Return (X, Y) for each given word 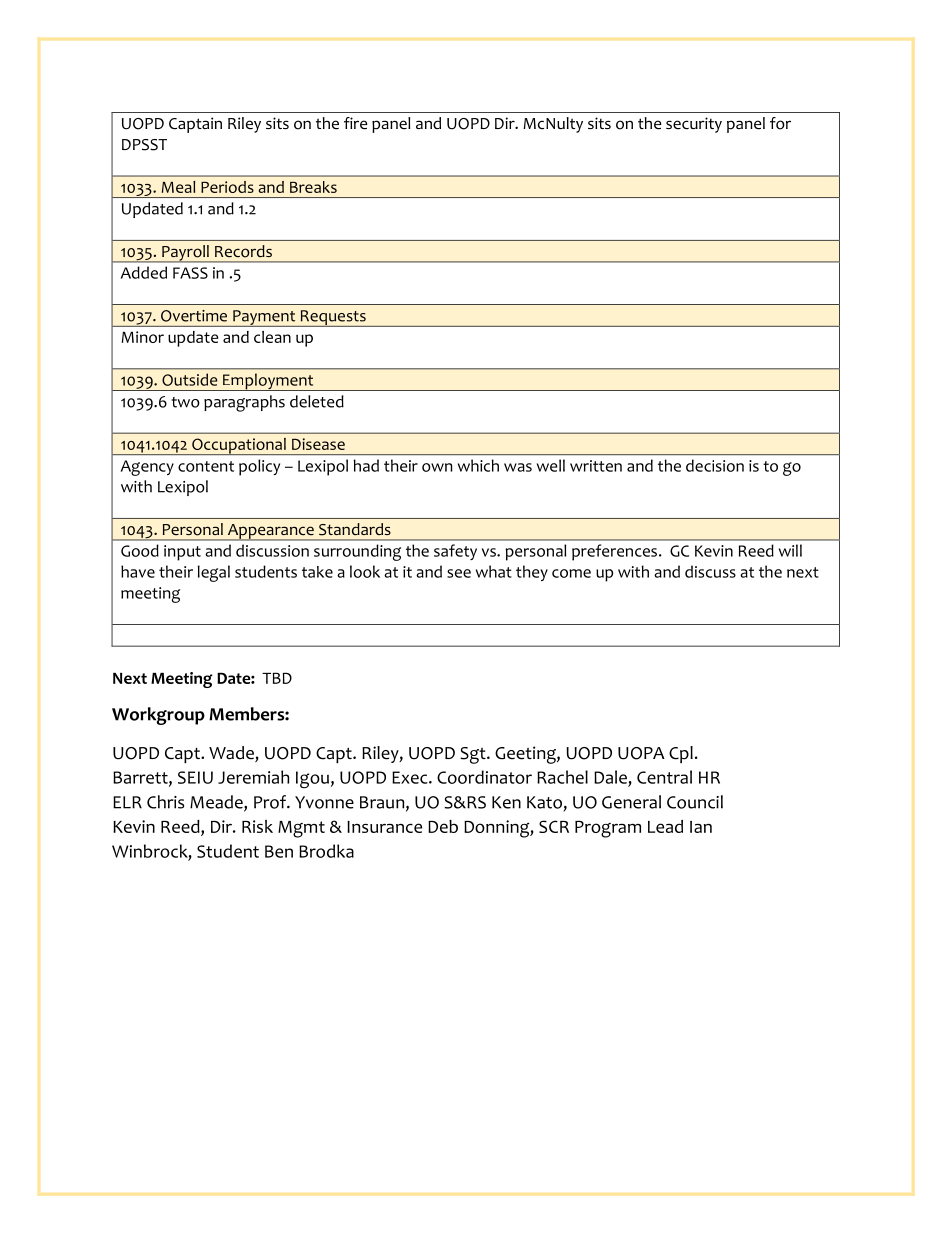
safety (455, 552)
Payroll (185, 254)
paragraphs (244, 403)
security (694, 125)
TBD (277, 678)
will (790, 550)
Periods (227, 187)
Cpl (681, 754)
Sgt (474, 755)
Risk (257, 826)
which (478, 465)
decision (715, 465)
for (780, 123)
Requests (333, 318)
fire (356, 123)
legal (214, 573)
